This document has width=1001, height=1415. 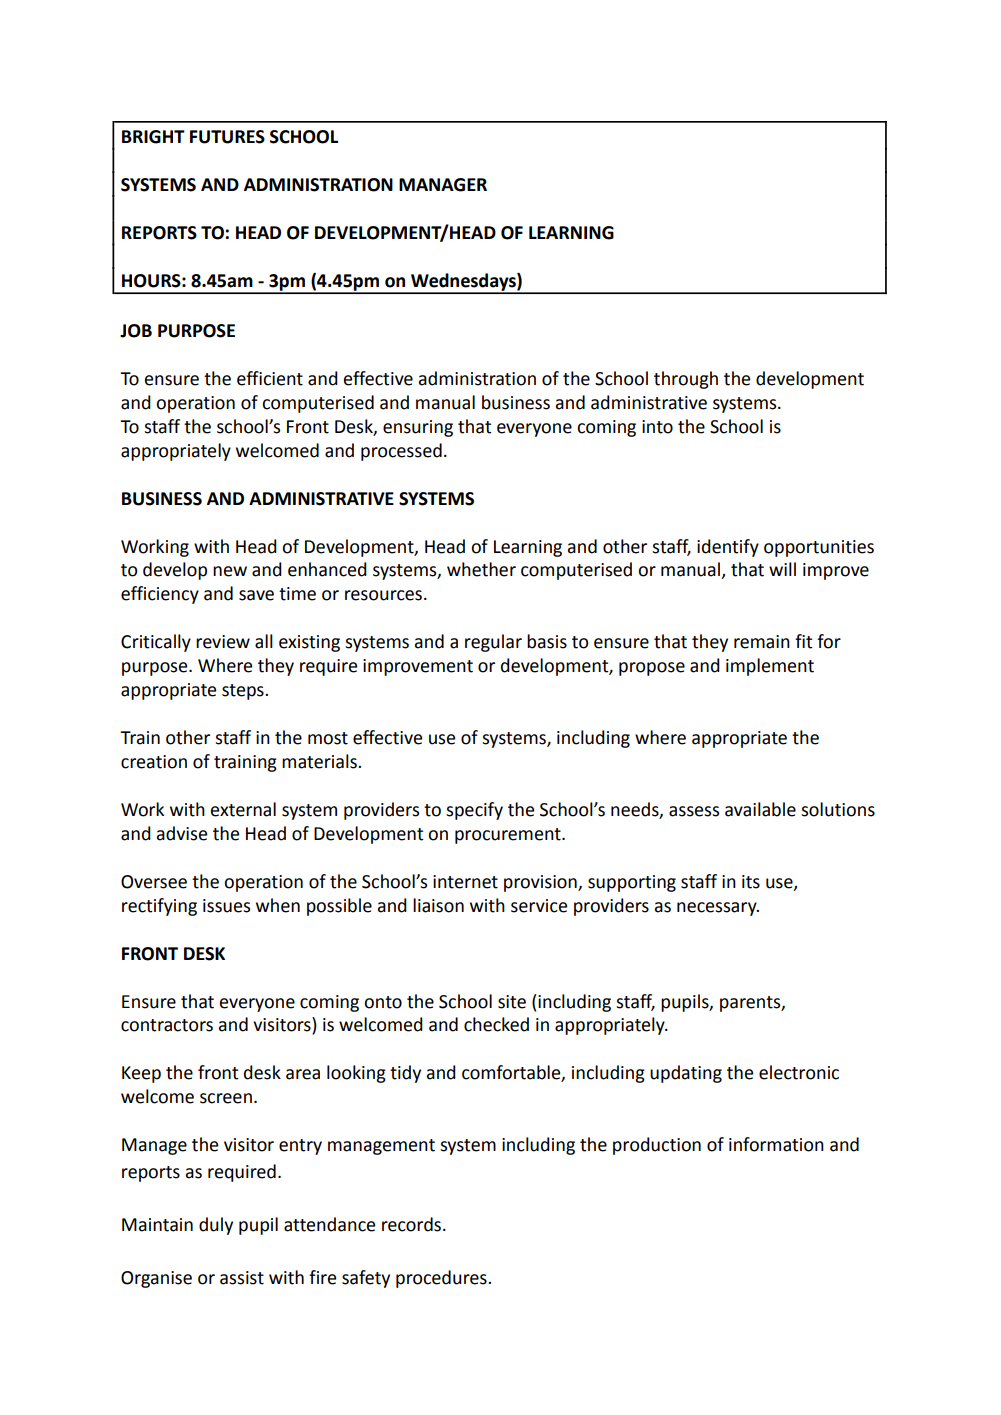 What do you see at coordinates (465, 882) in the document?
I see `internet` at bounding box center [465, 882].
